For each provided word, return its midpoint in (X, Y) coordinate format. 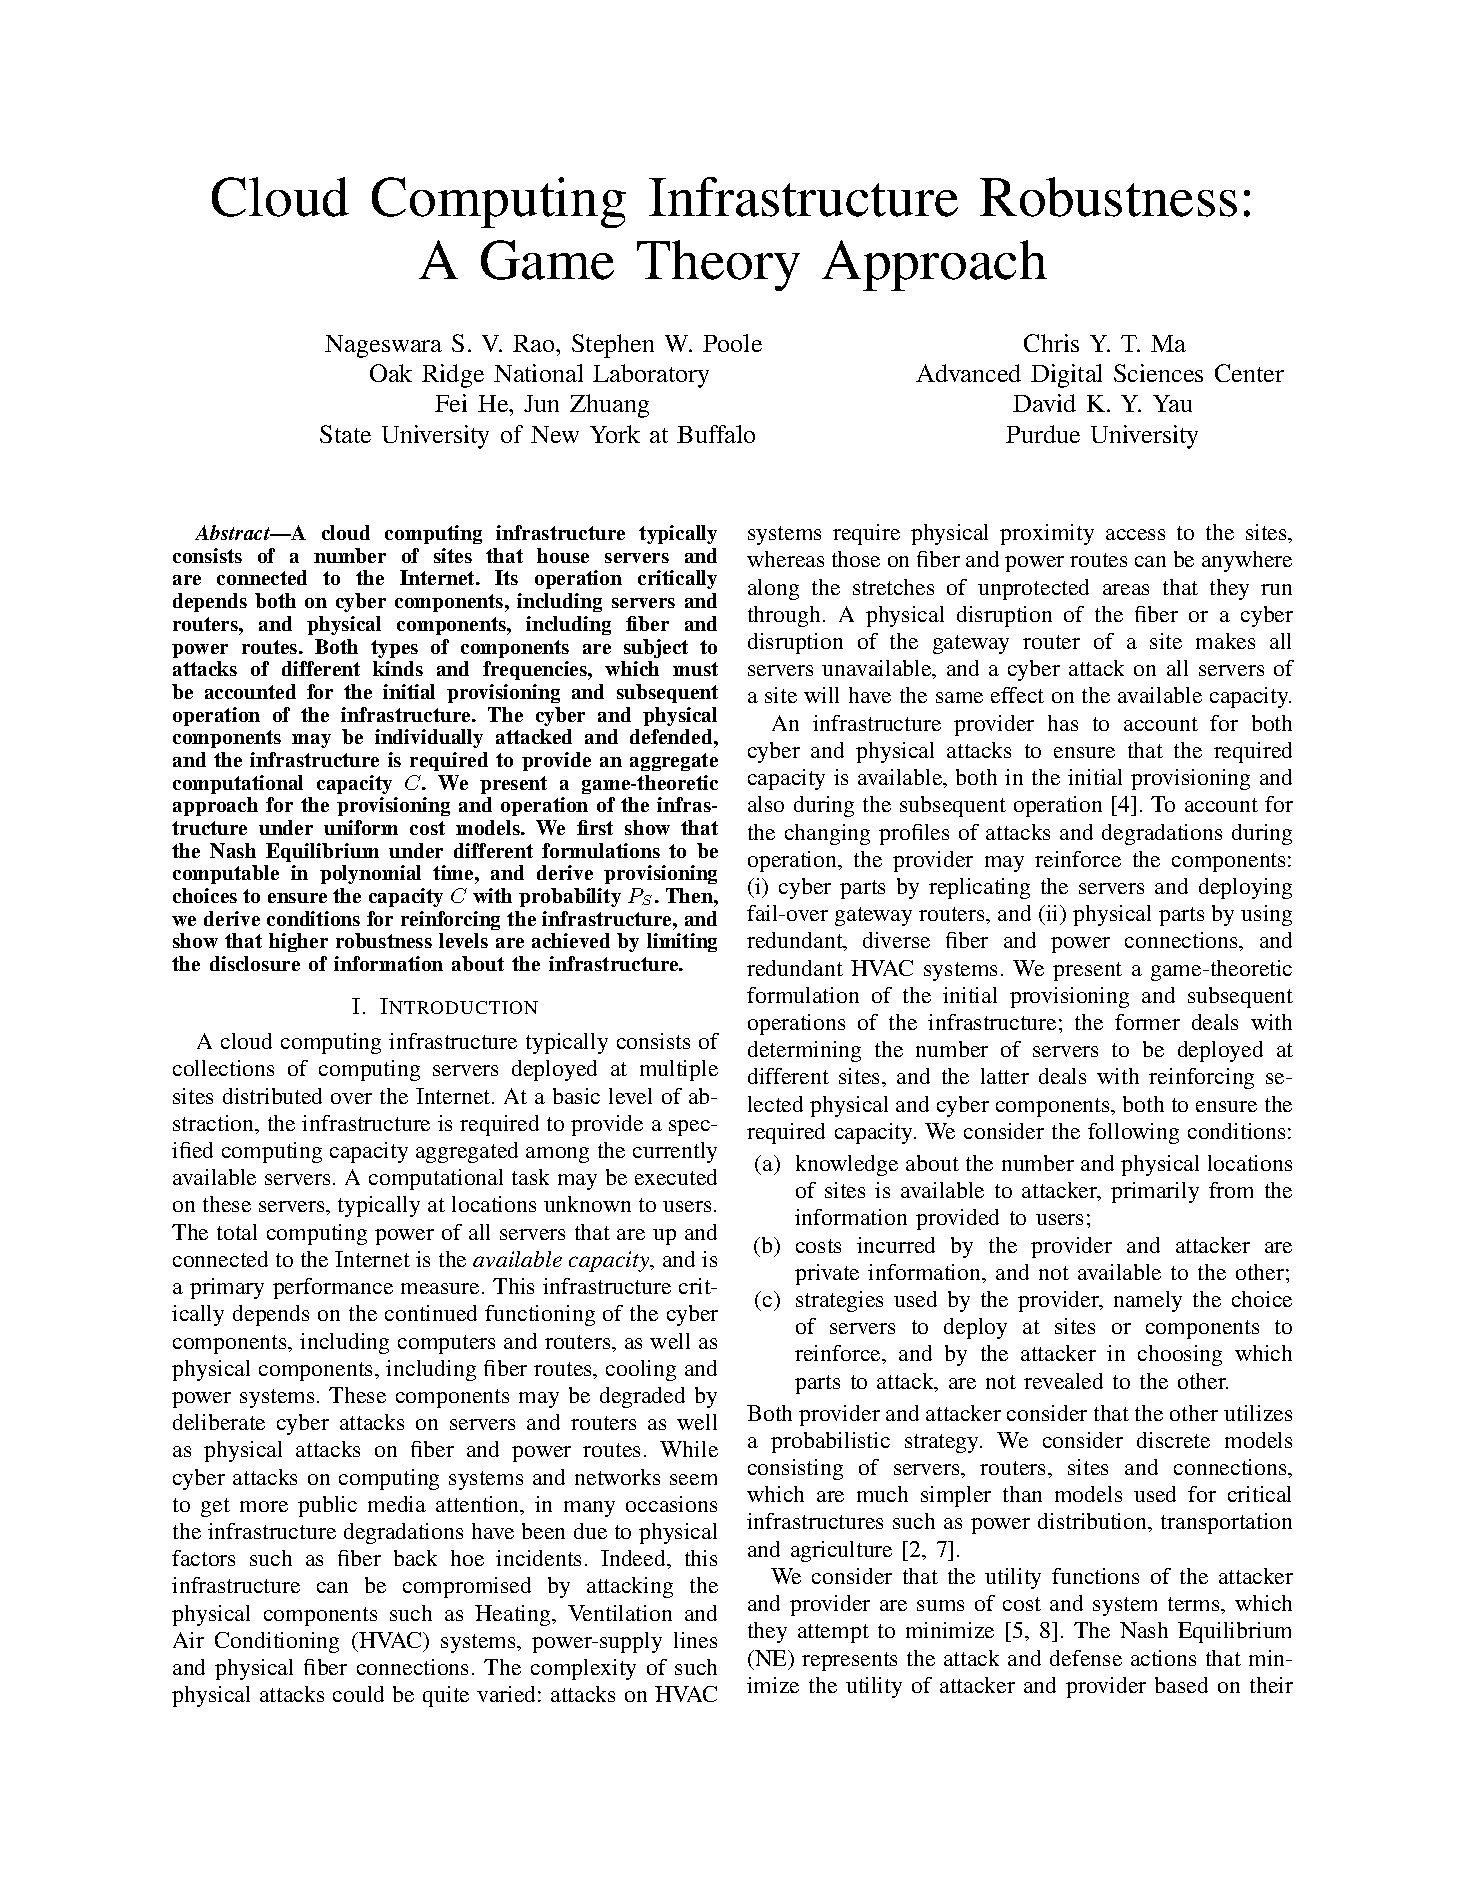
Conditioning (277, 1642)
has (1063, 723)
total (237, 1232)
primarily (1155, 1192)
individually (429, 738)
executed (676, 1177)
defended (672, 736)
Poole (732, 343)
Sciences (1158, 373)
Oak (391, 373)
